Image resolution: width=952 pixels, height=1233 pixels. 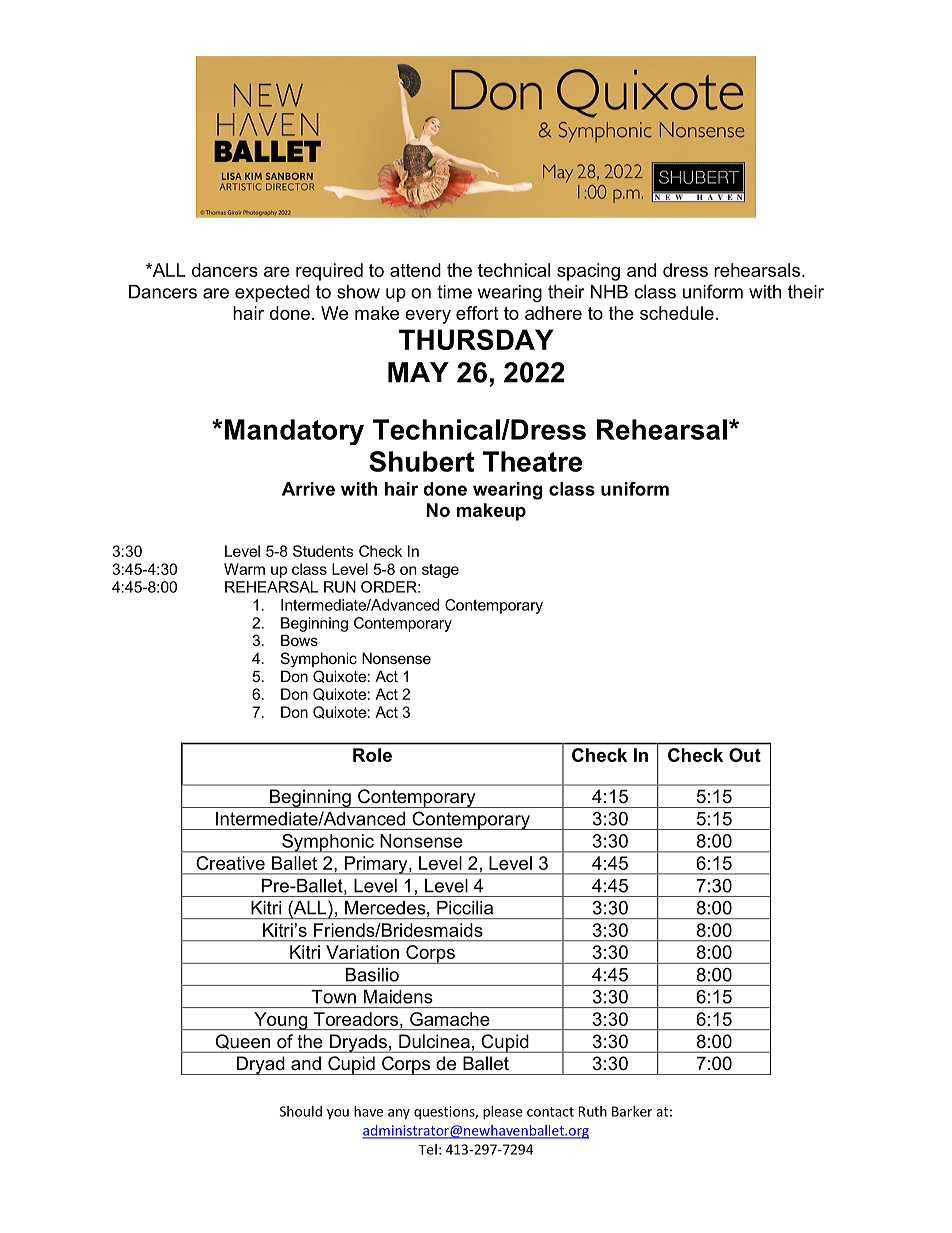 I want to click on adhere, so click(x=553, y=313).
